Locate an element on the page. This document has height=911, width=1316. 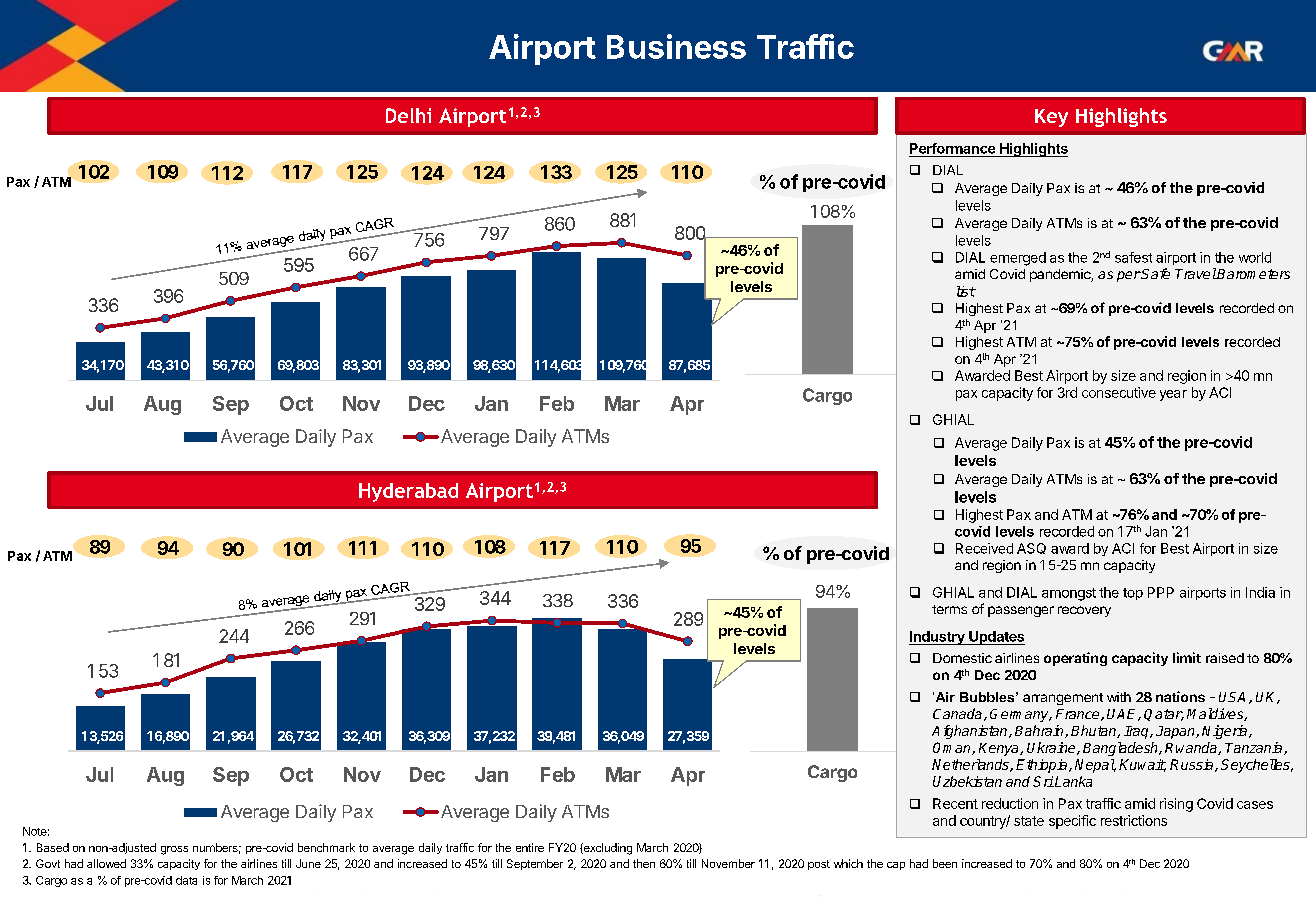
Hyderabad is located at coordinates (408, 492).
